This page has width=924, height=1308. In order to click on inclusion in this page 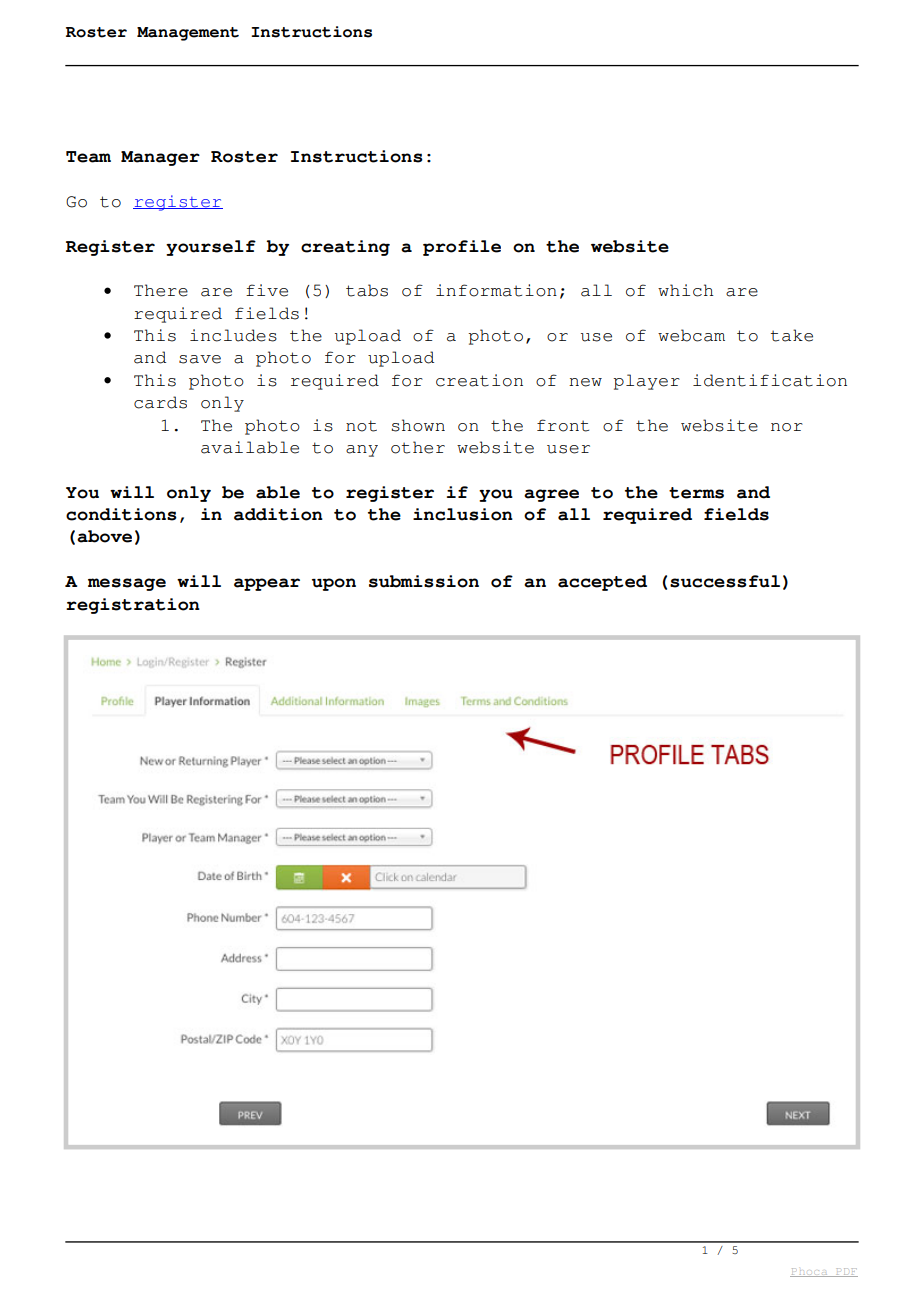, I will do `click(463, 514)`.
